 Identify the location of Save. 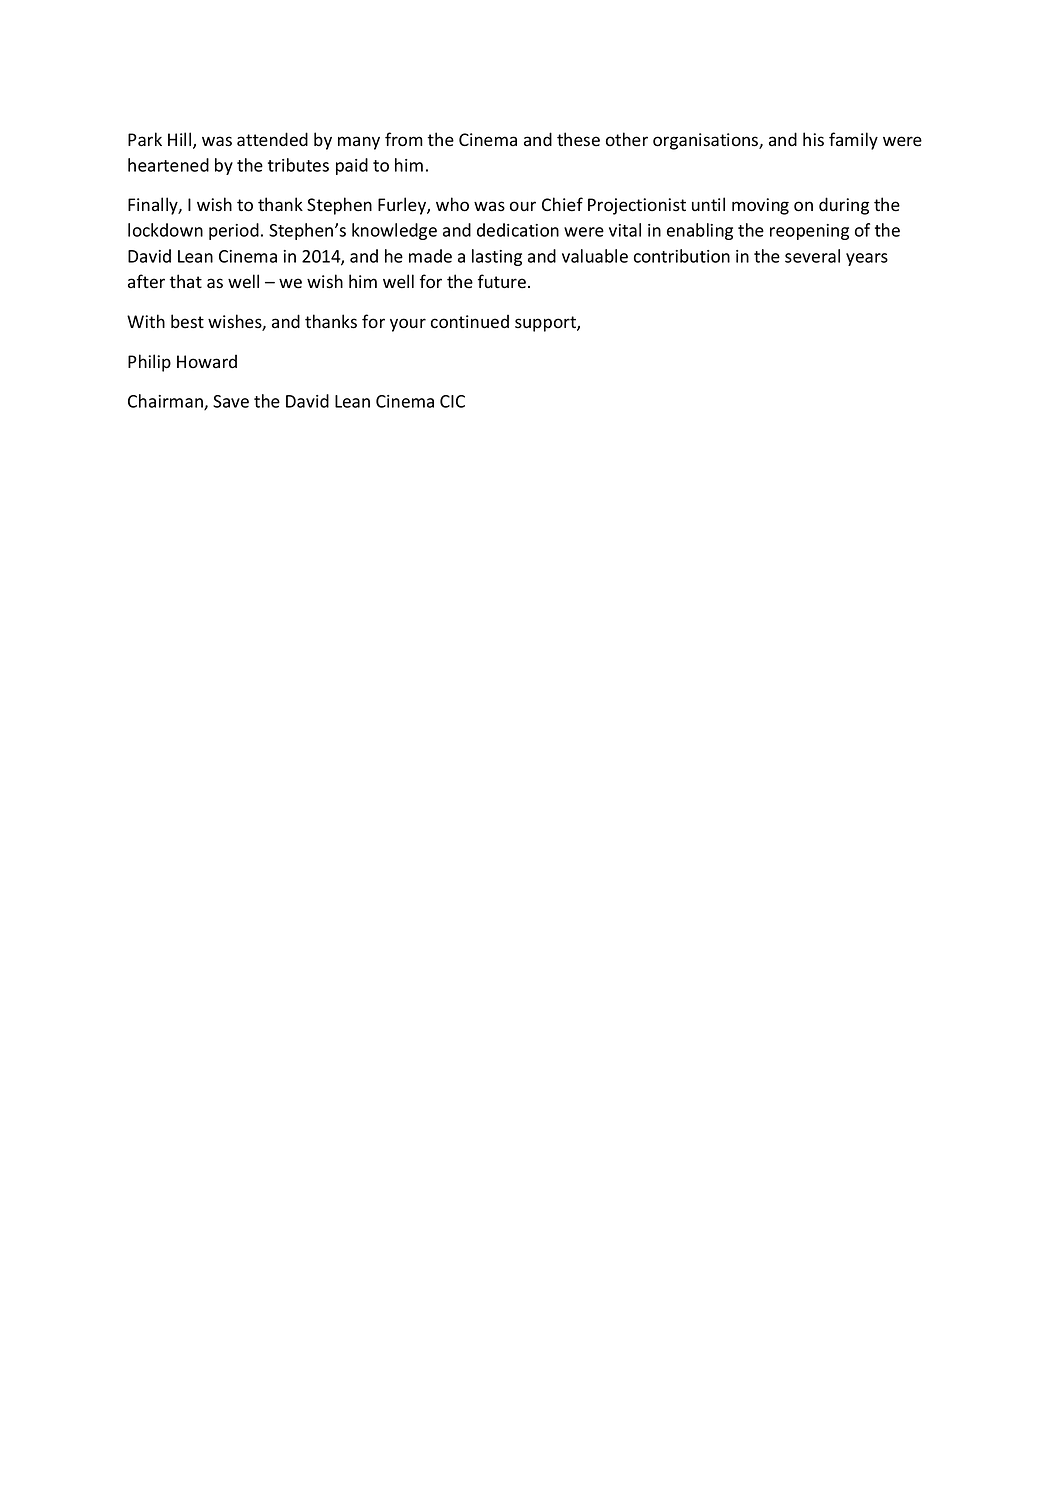
(231, 401).
